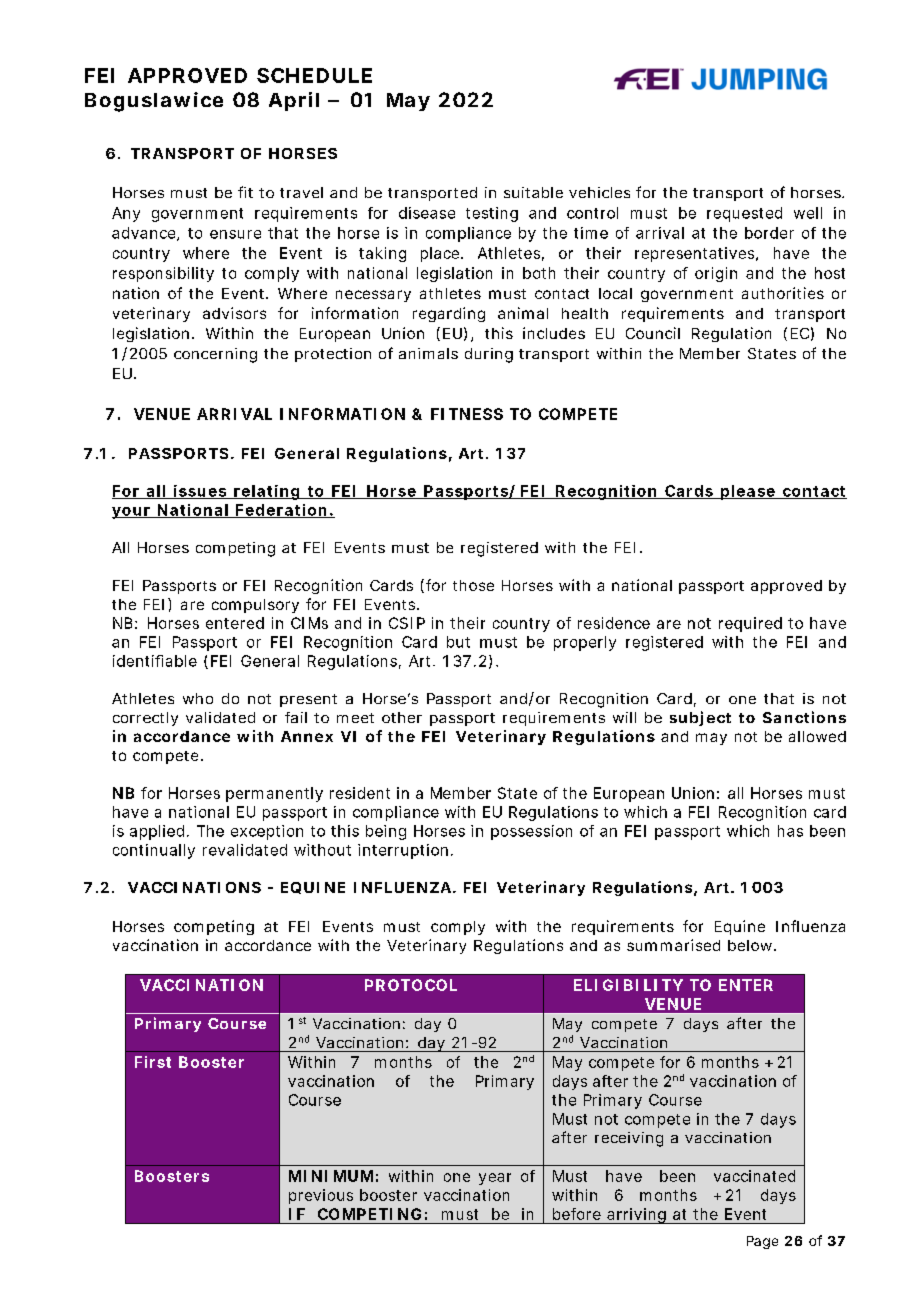  What do you see at coordinates (790, 831) in the screenshot?
I see `has` at bounding box center [790, 831].
